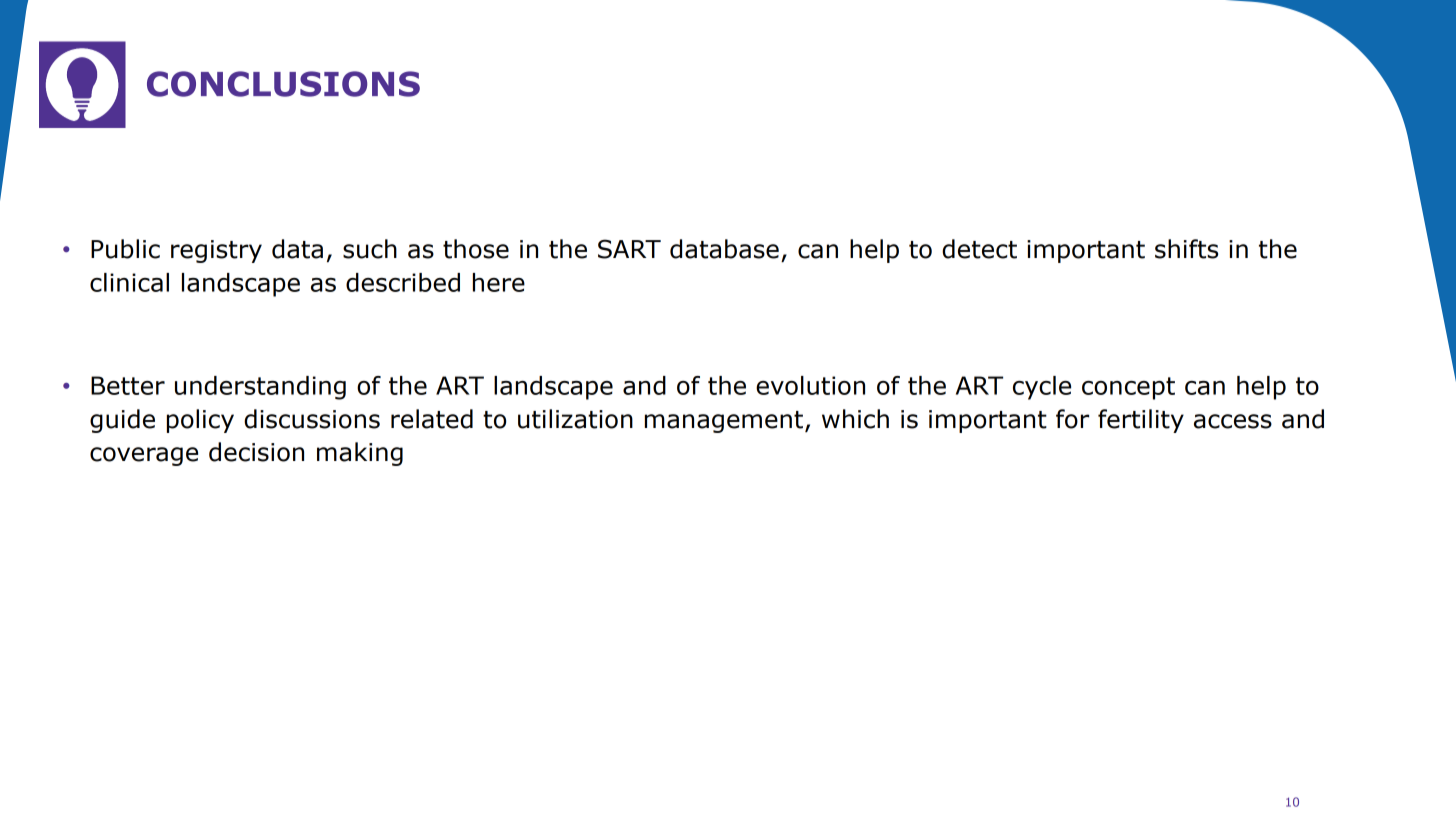  Describe the element at coordinates (256, 452) in the screenshot. I see `decision` at that location.
